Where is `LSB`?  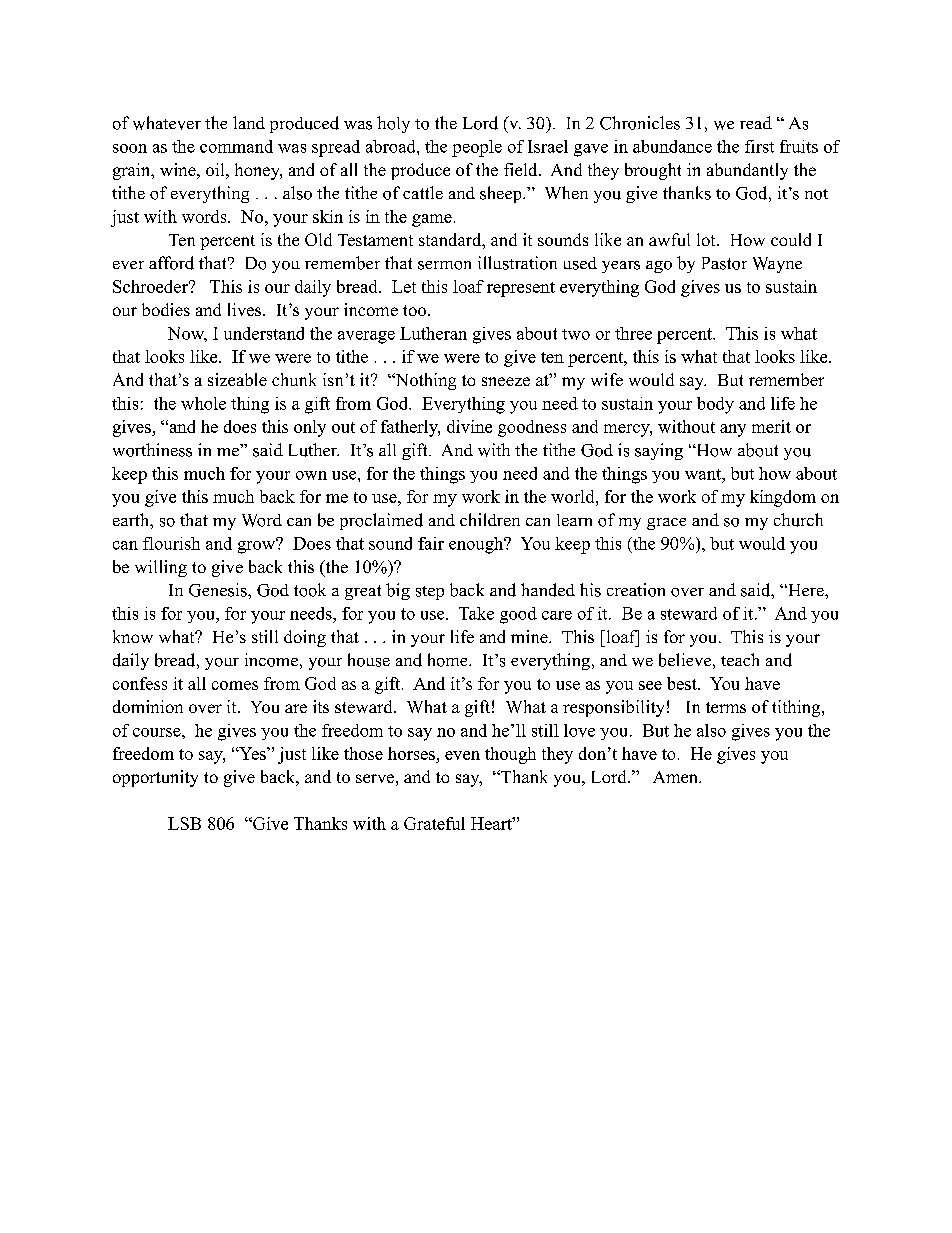 LSB is located at coordinates (184, 823).
